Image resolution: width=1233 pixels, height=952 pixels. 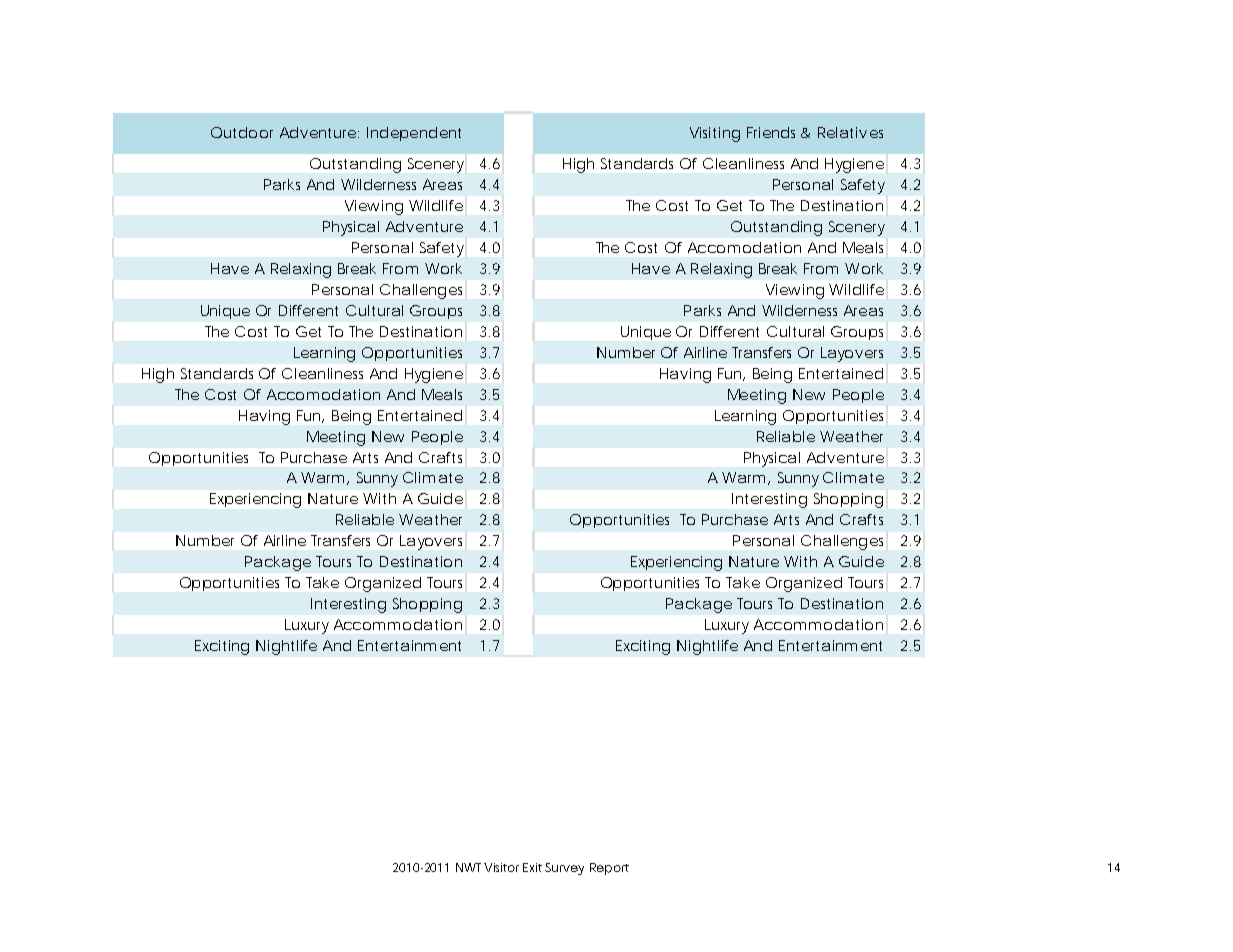 What do you see at coordinates (242, 132) in the screenshot?
I see `Outdoor` at bounding box center [242, 132].
